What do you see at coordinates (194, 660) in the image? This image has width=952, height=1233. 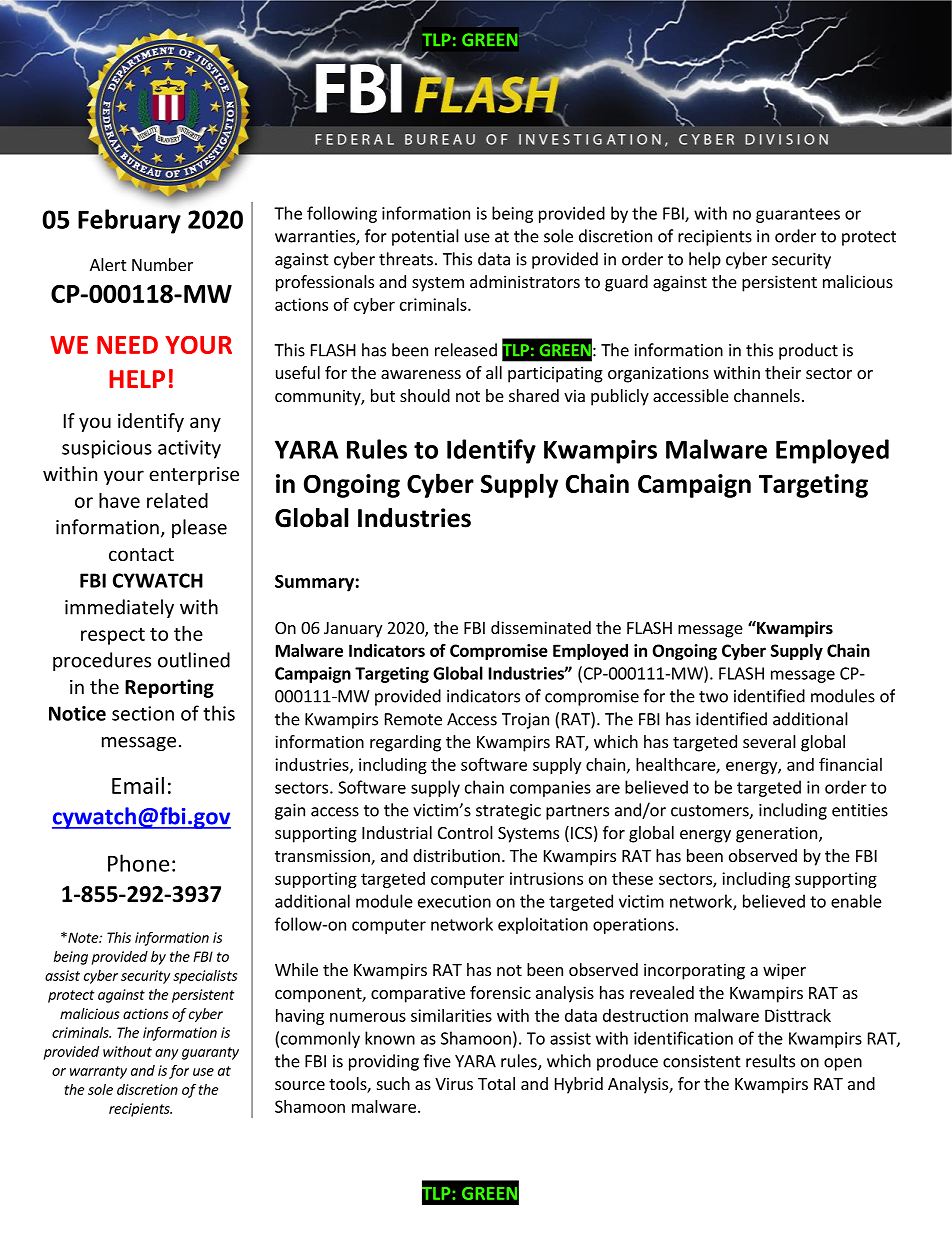 I see `outlined` at bounding box center [194, 660].
